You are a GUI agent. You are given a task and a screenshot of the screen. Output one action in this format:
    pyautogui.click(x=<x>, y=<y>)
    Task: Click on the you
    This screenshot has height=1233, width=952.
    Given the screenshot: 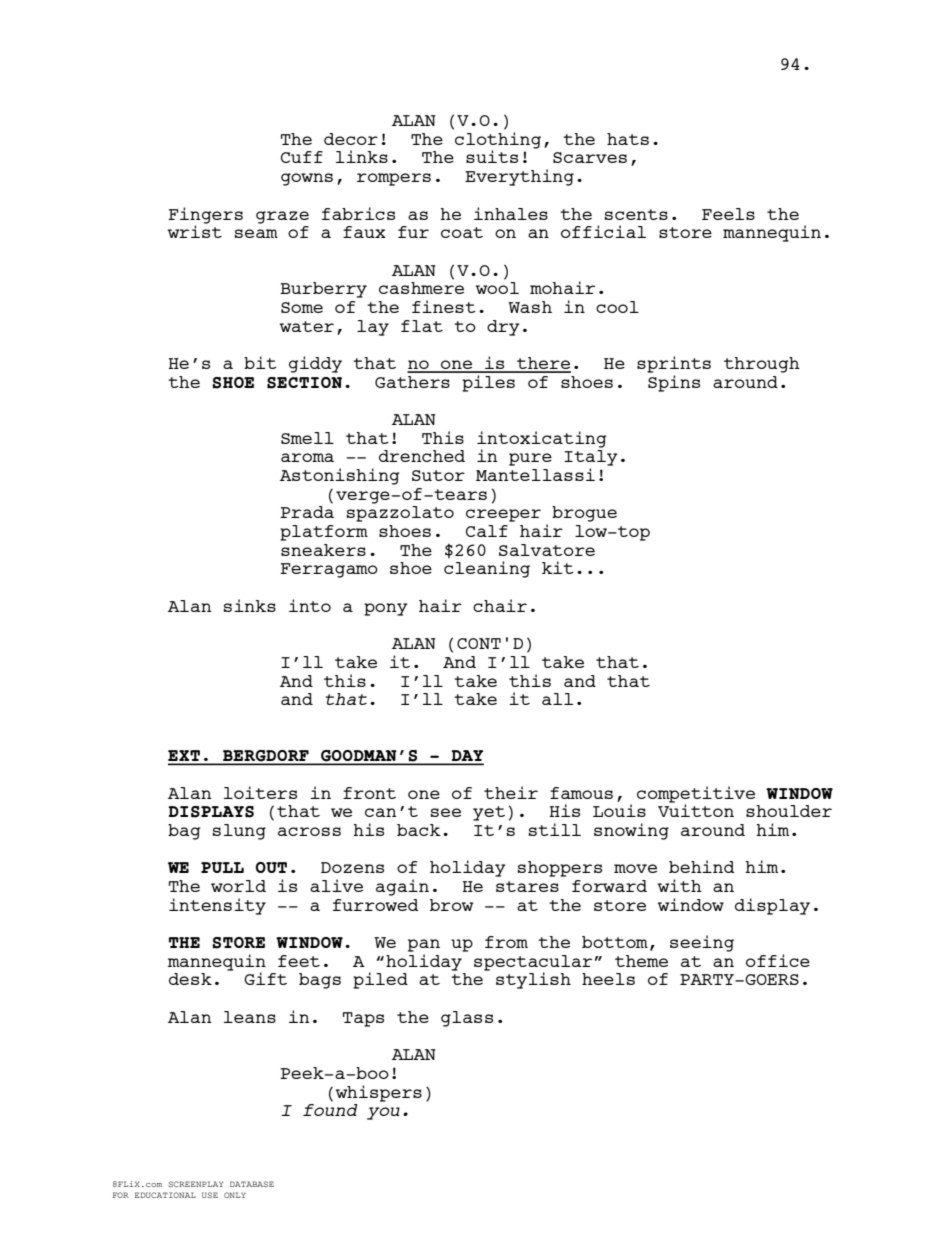 What is the action you would take?
    pyautogui.click(x=383, y=1113)
